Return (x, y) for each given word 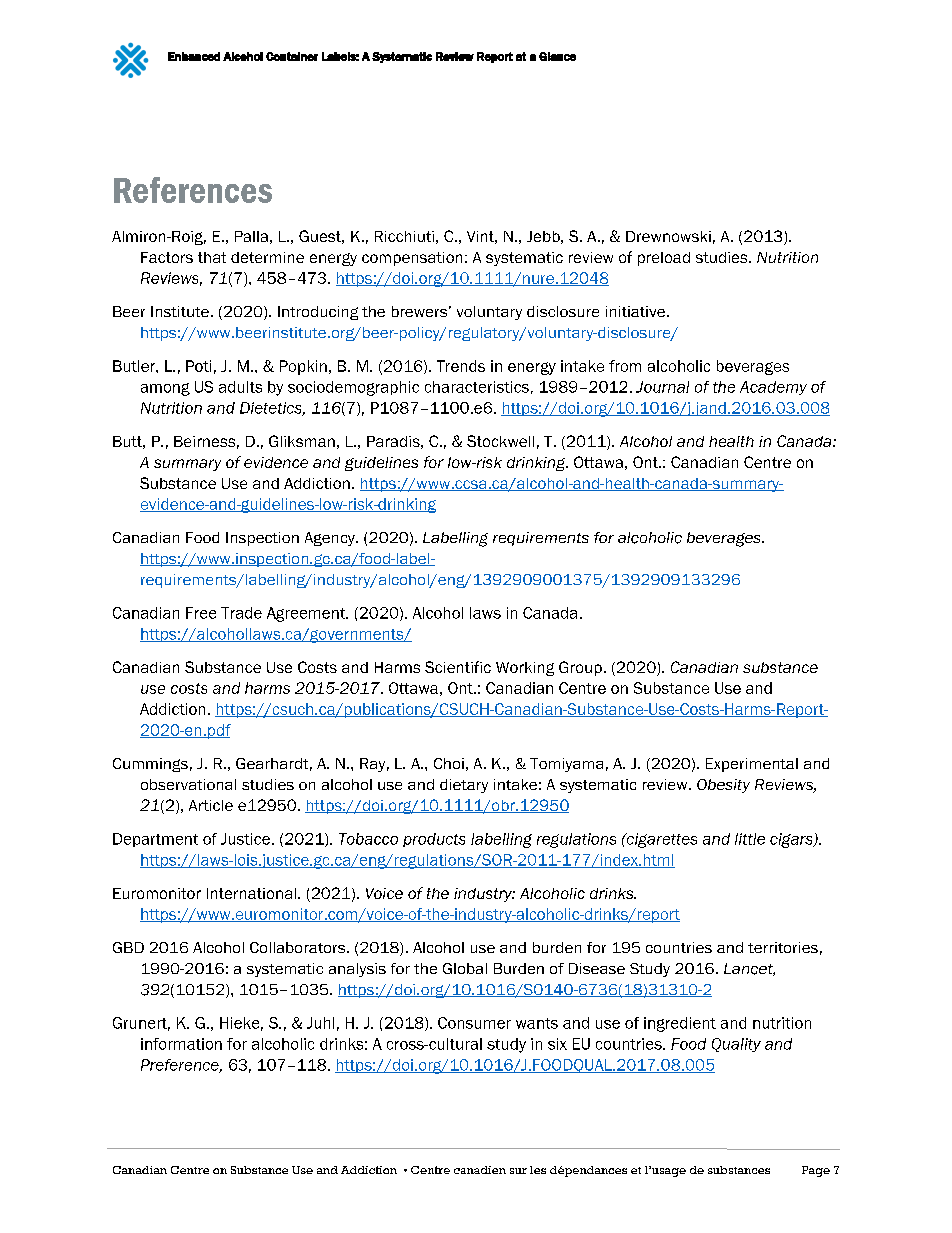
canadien (480, 1170)
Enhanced (194, 56)
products (434, 840)
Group (580, 668)
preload (664, 259)
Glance (557, 56)
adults (240, 387)
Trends (461, 366)
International (251, 893)
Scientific (458, 667)
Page (816, 1171)
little (750, 839)
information (181, 1044)
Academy (773, 388)
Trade (241, 613)
